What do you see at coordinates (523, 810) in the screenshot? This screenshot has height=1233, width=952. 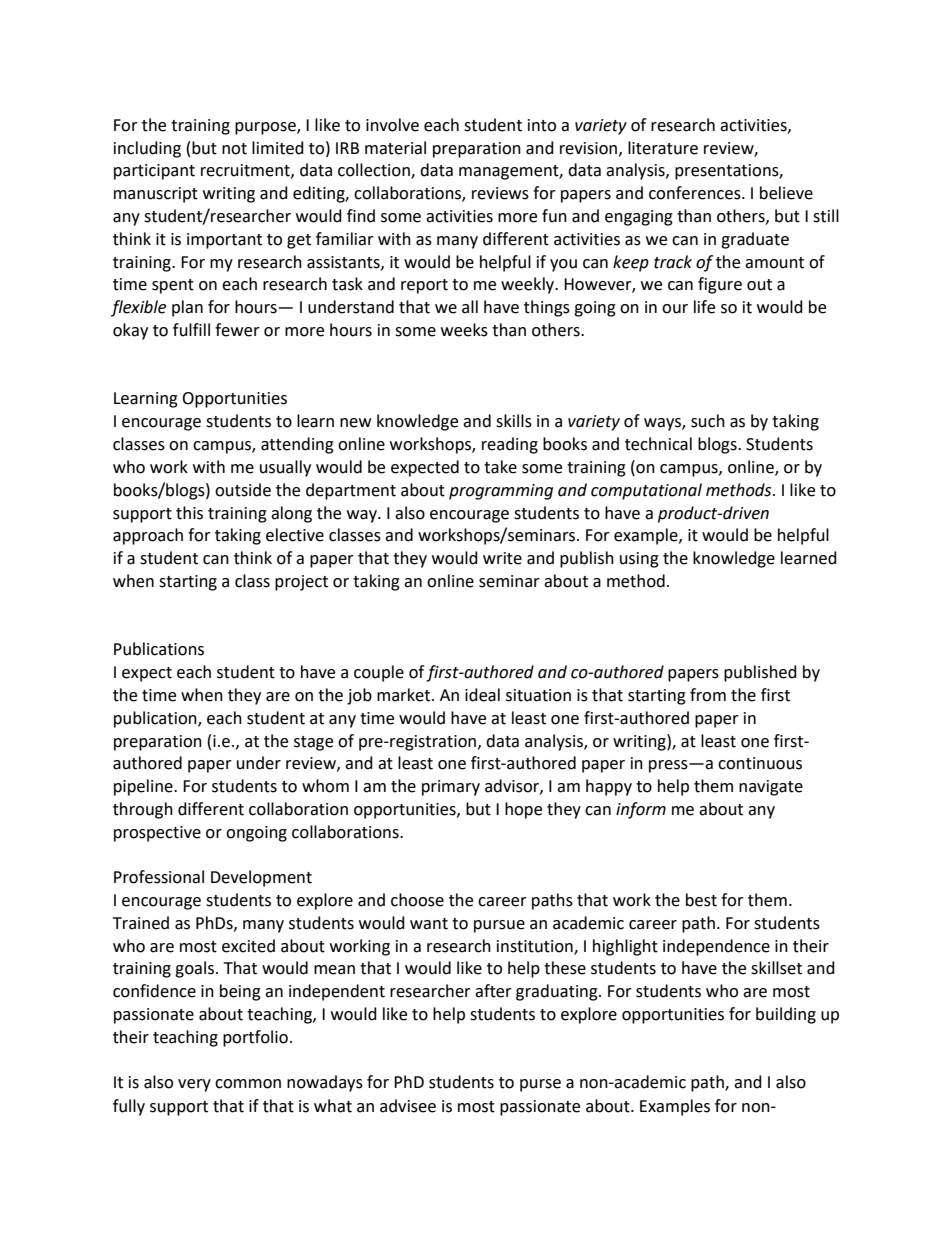 I see `hope` at bounding box center [523, 810].
